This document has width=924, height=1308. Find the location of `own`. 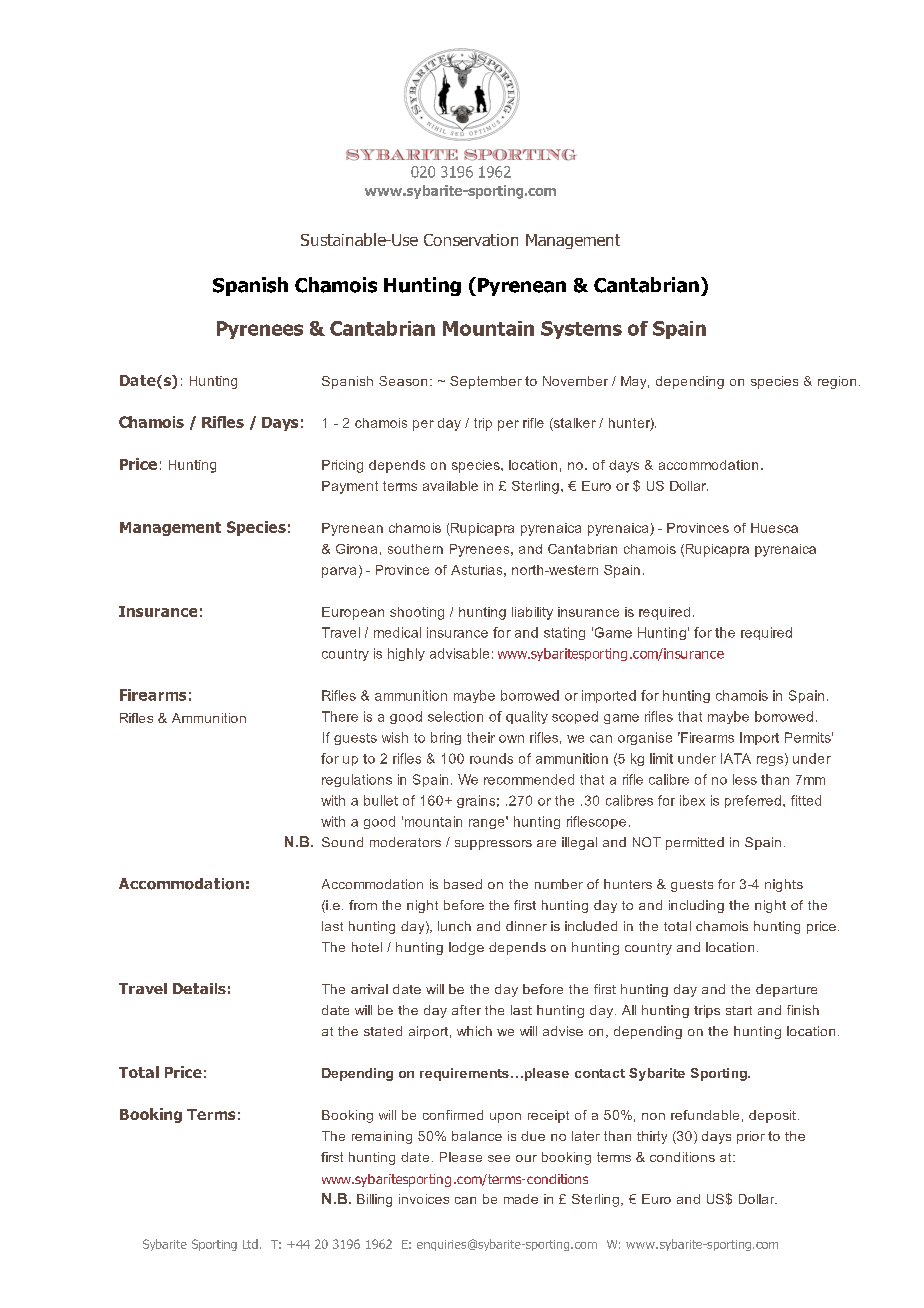

own is located at coordinates (511, 739).
